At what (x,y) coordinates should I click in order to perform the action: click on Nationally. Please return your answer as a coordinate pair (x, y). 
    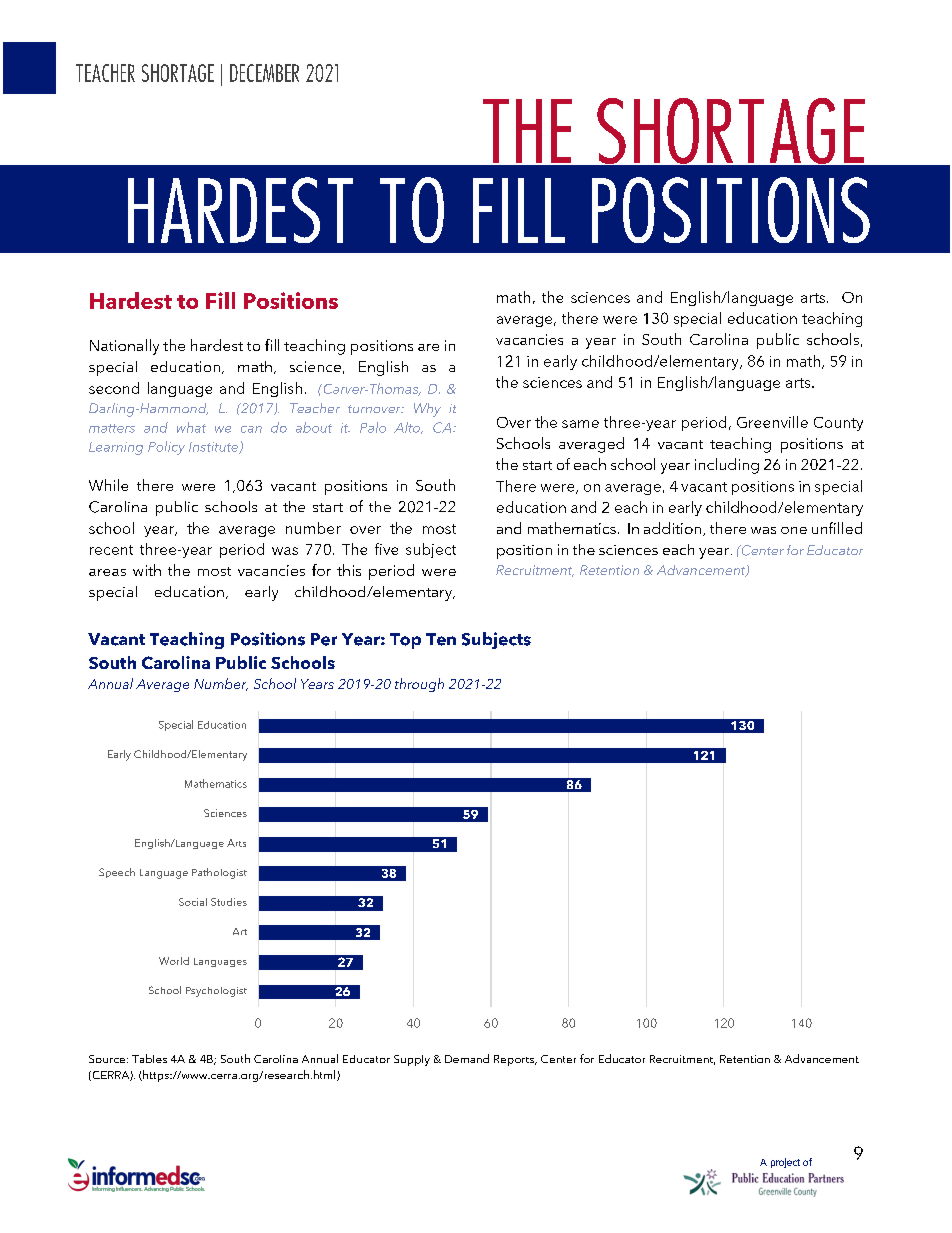
    Looking at the image, I should click on (124, 347).
